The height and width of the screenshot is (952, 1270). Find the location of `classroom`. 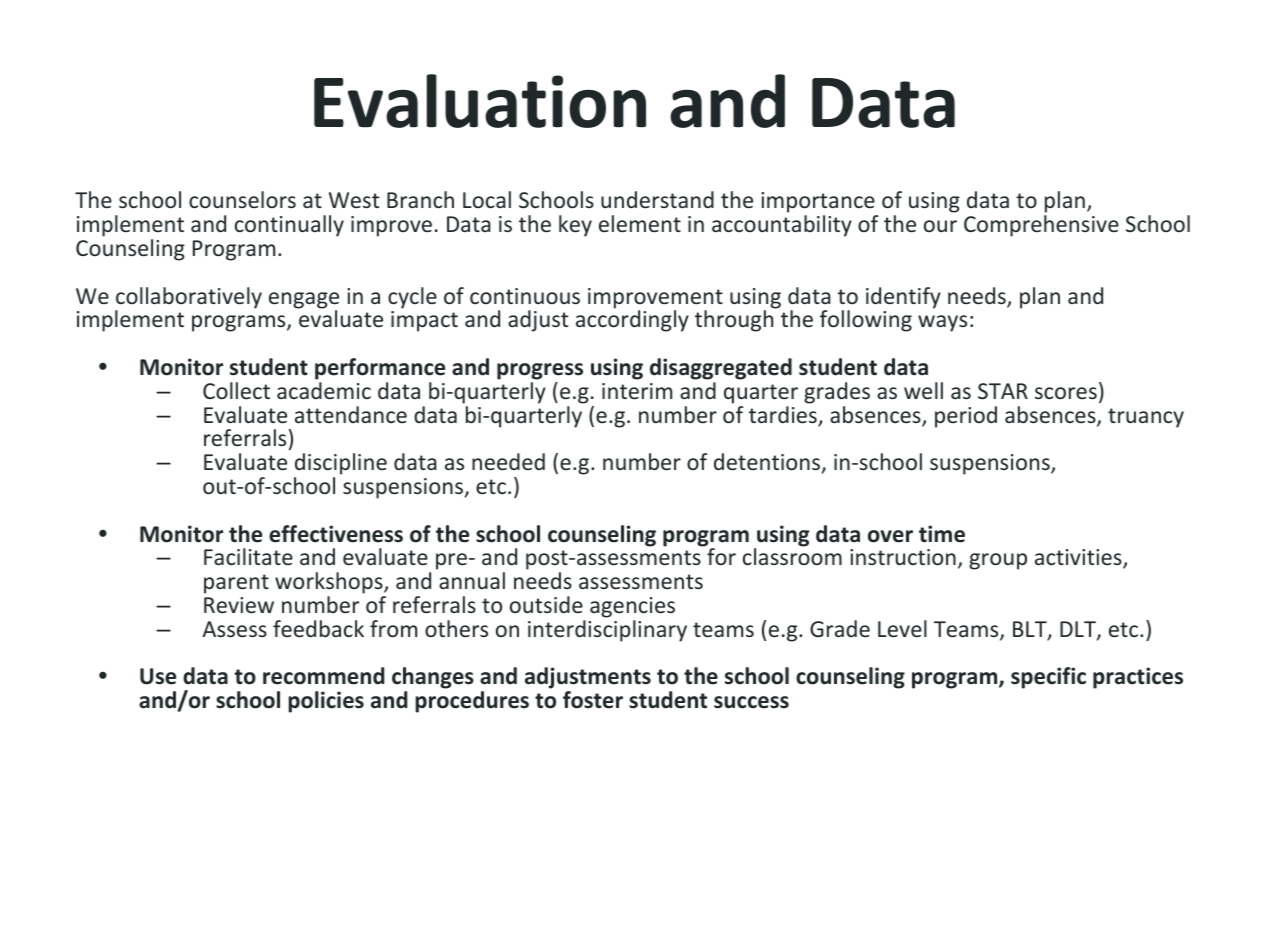

classroom is located at coordinates (792, 555).
